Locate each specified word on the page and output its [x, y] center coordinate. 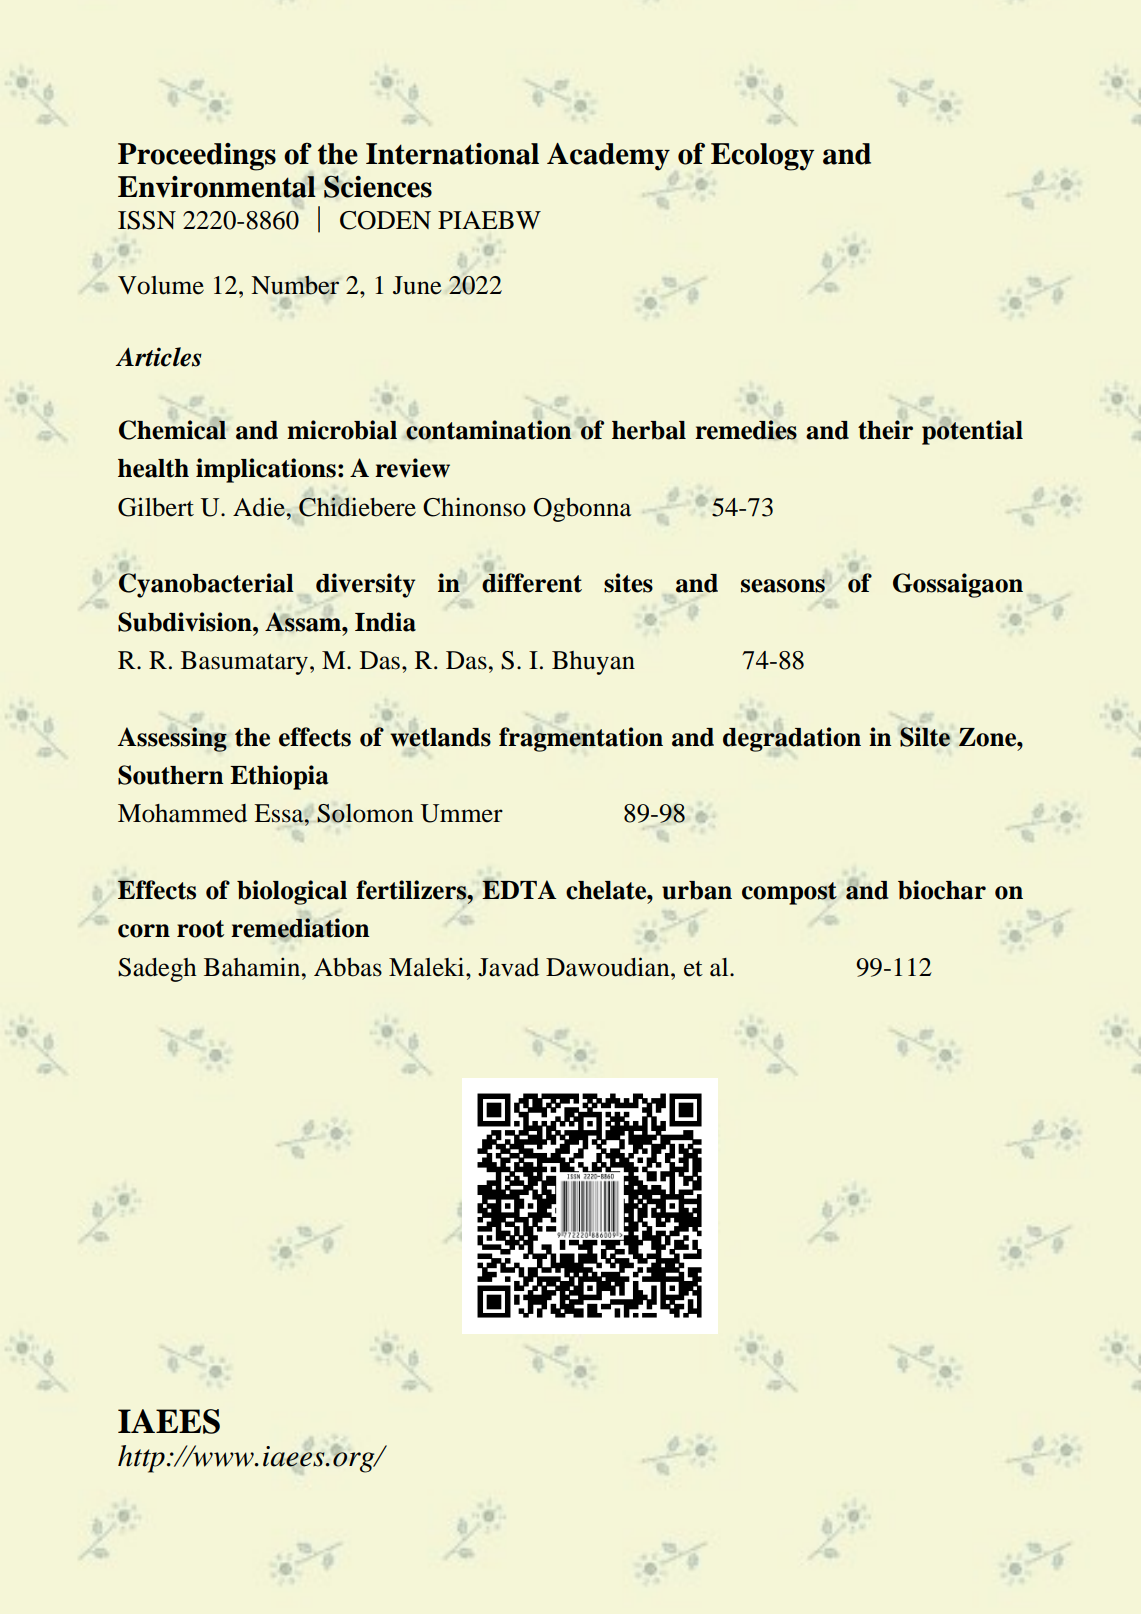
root [200, 929]
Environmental [217, 187]
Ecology [762, 157]
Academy [608, 157]
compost [789, 893]
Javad [508, 967]
